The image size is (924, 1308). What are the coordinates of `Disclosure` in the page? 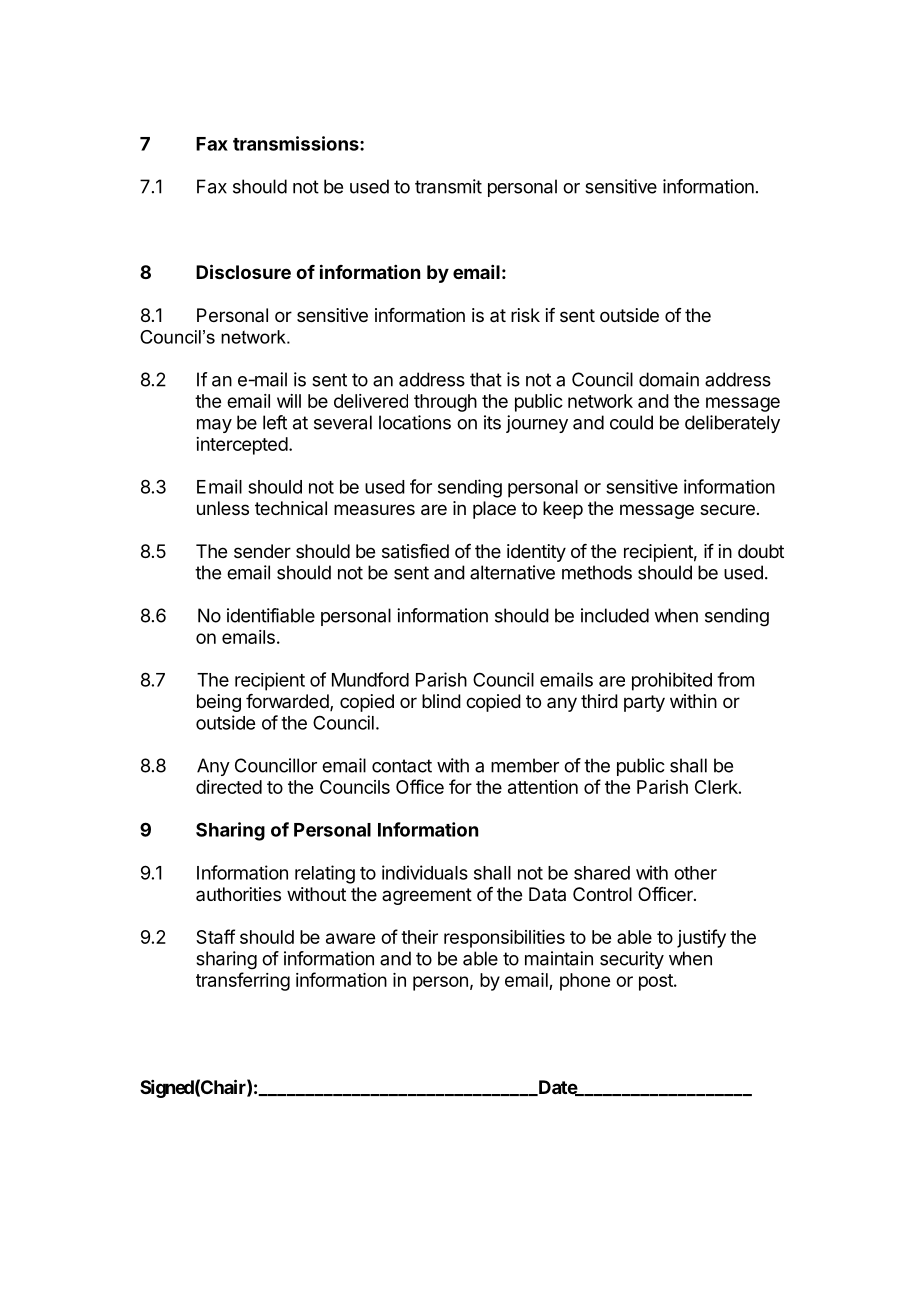 It's located at (243, 271).
